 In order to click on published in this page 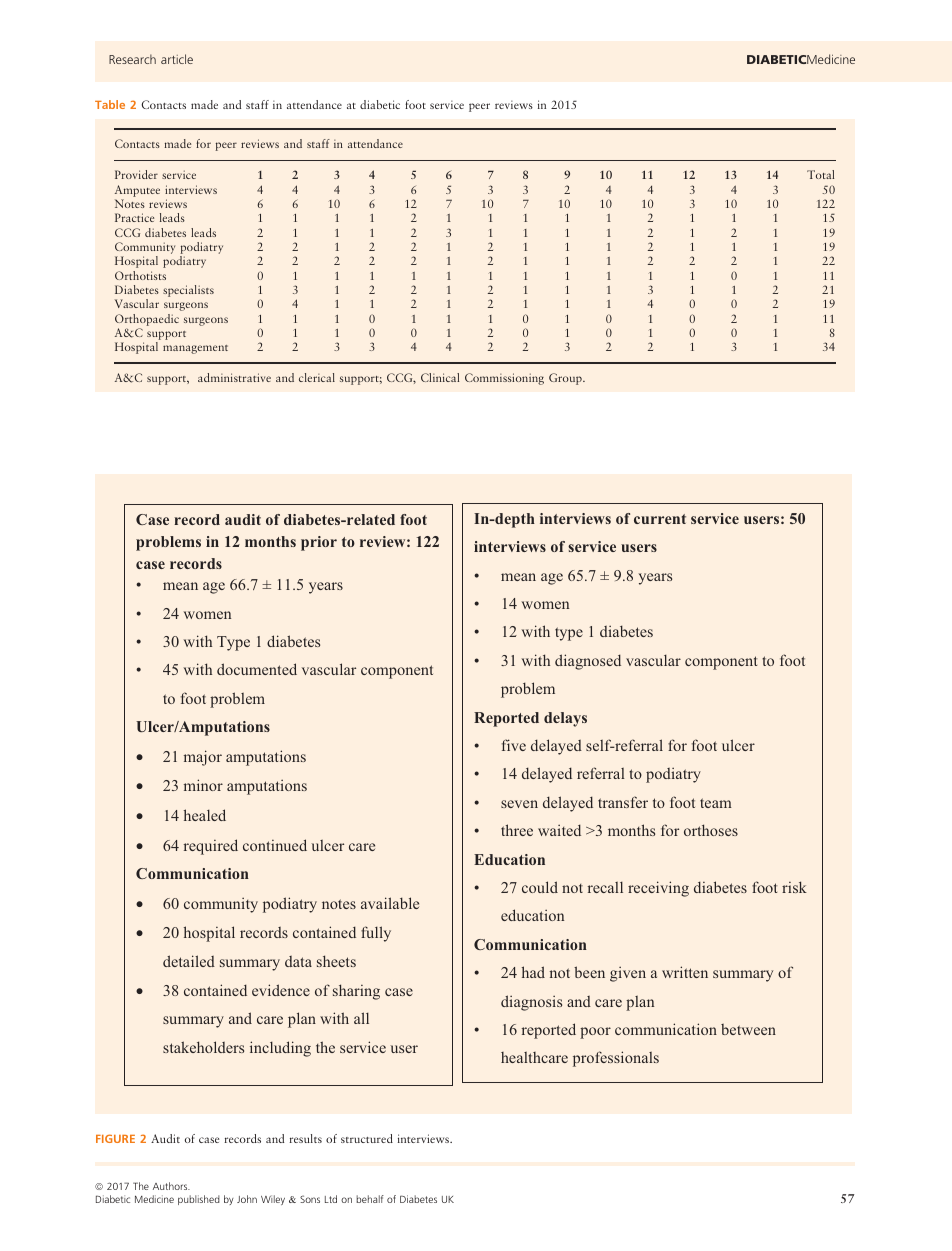, I will do `click(199, 1200)`.
